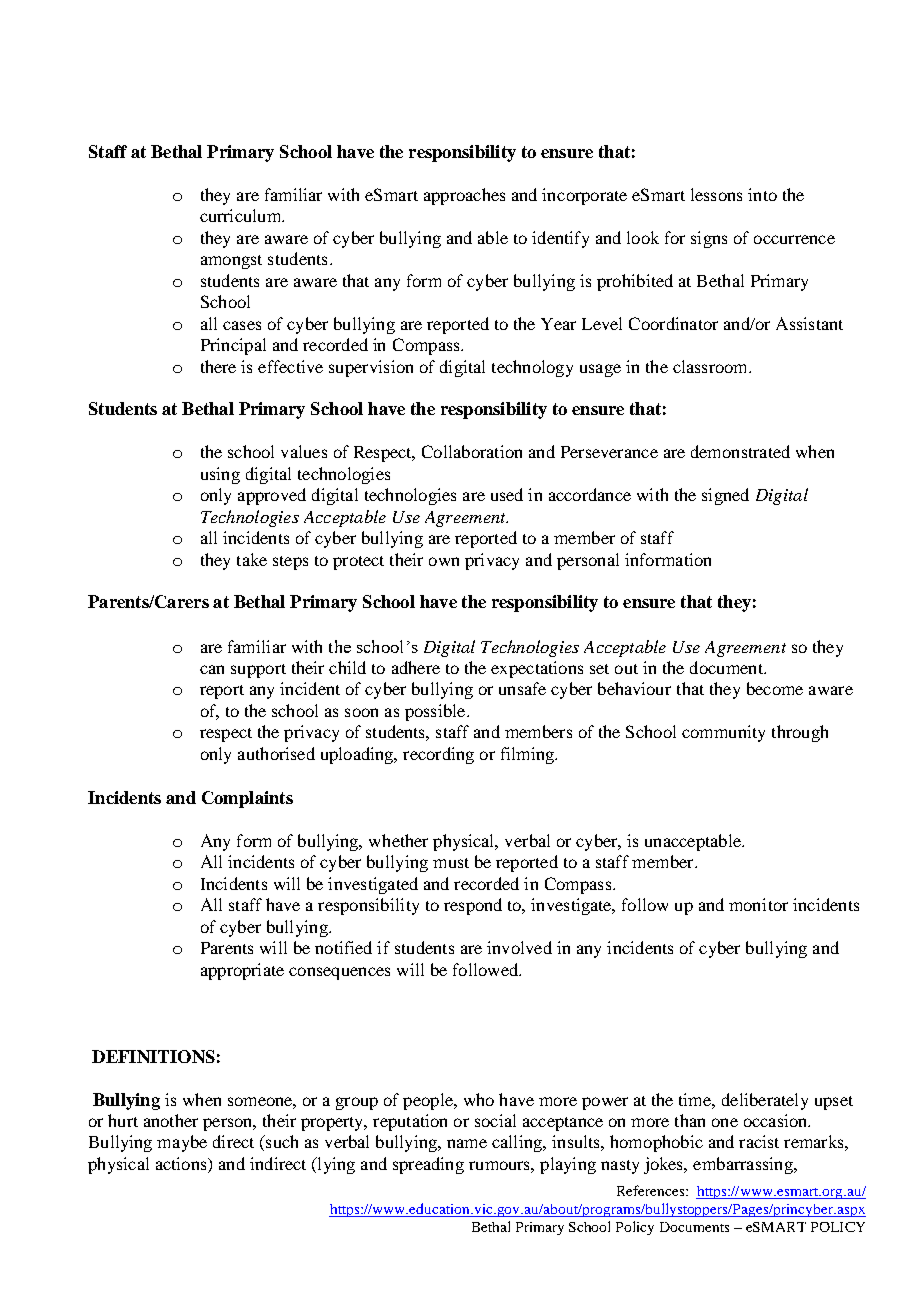 This screenshot has height=1308, width=924. Describe the element at coordinates (242, 215) in the screenshot. I see `curriculum` at that location.
